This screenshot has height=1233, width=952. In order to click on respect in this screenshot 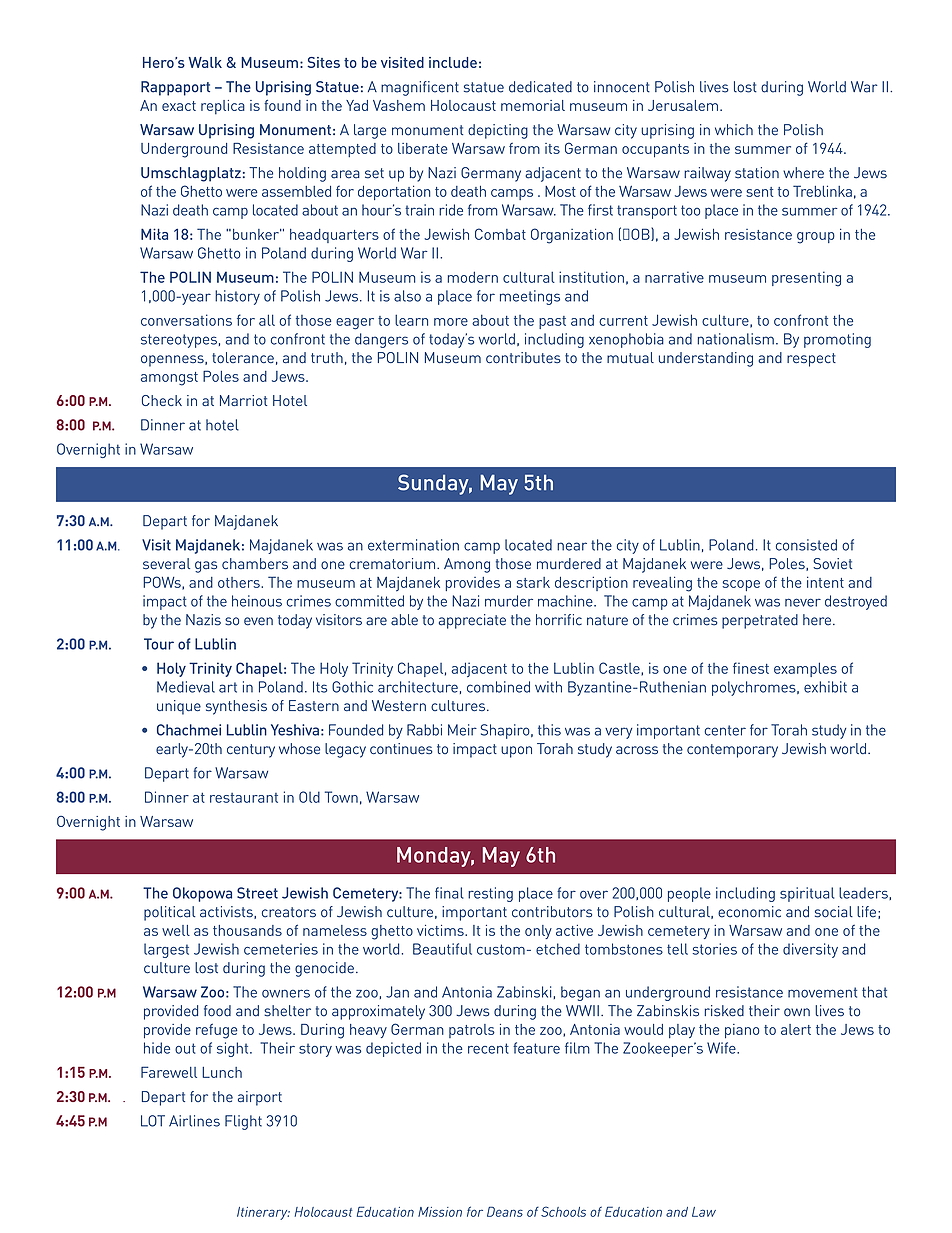, I will do `click(811, 360)`.
